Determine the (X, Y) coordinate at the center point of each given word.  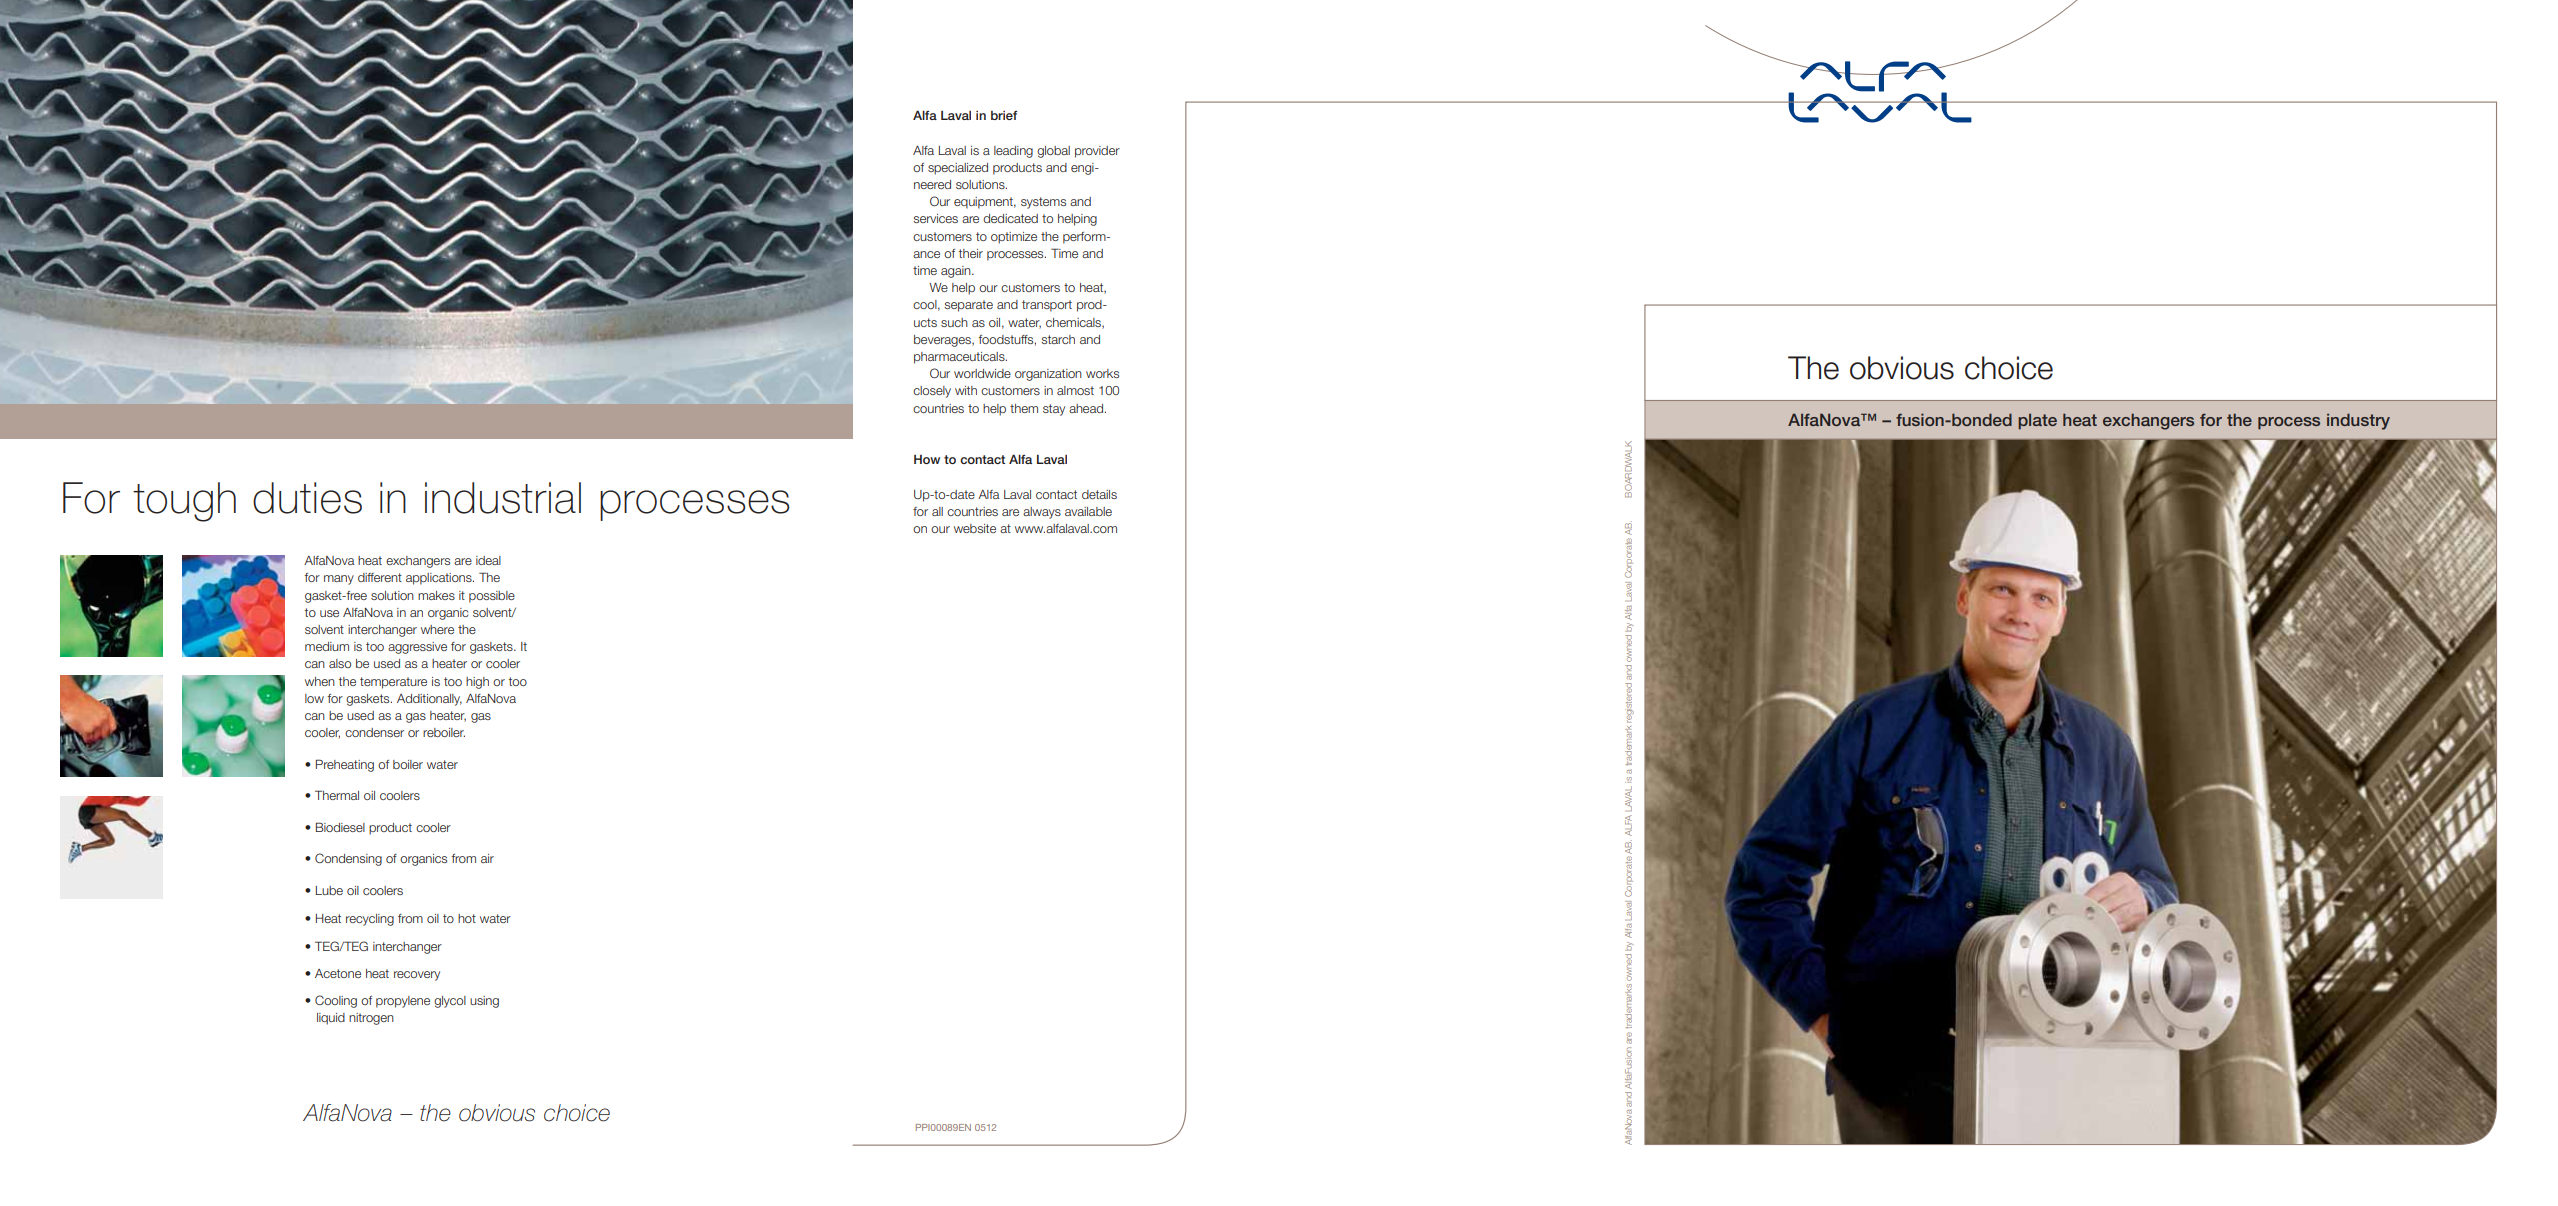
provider (1097, 152)
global (1053, 152)
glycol (450, 1002)
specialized (958, 169)
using (484, 1002)
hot (467, 918)
